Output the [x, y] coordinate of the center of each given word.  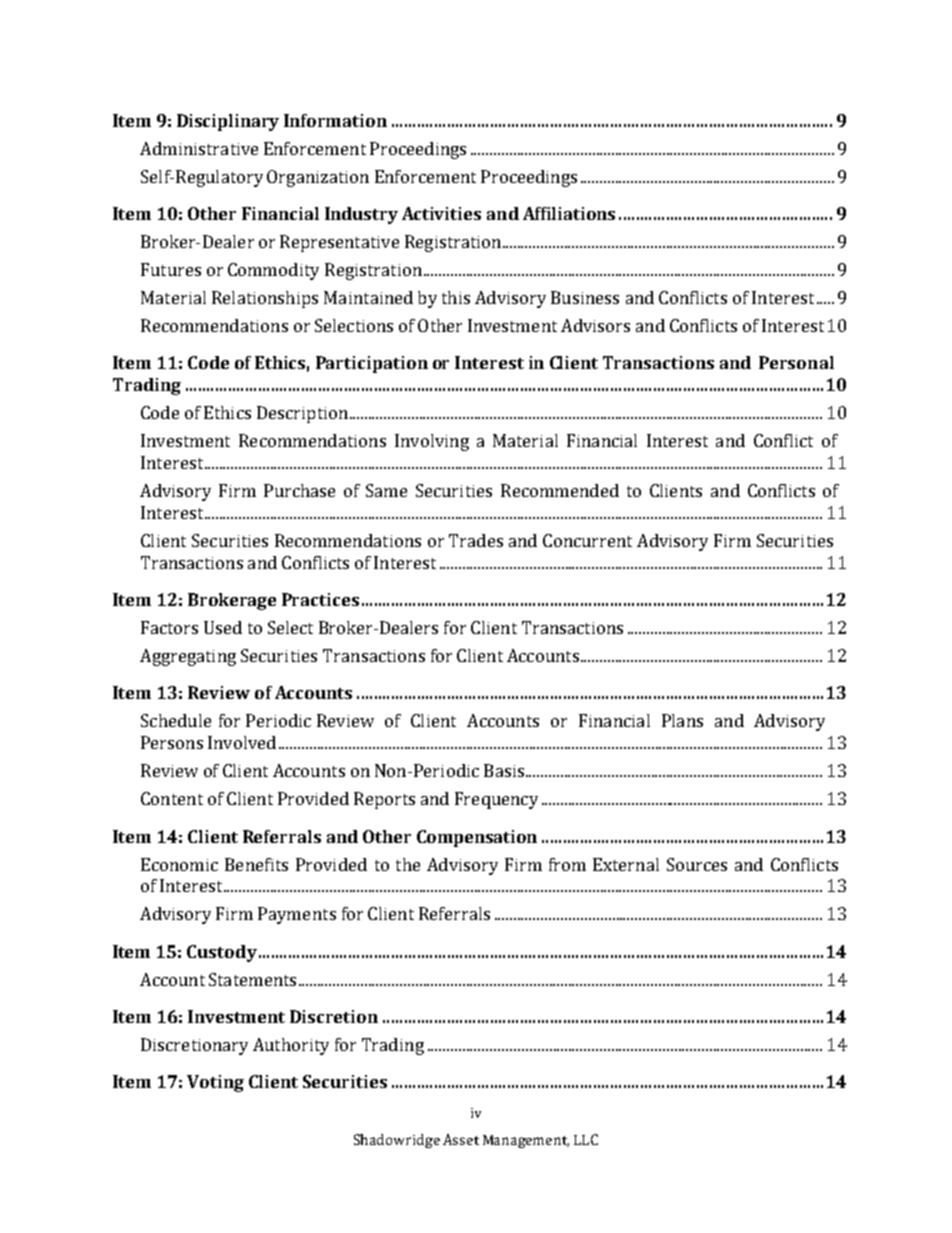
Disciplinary [228, 122]
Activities [441, 213]
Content [172, 798]
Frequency [496, 800]
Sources [697, 864]
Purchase [299, 490]
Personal [796, 362]
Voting [215, 1083]
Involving [432, 442]
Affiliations [569, 213]
